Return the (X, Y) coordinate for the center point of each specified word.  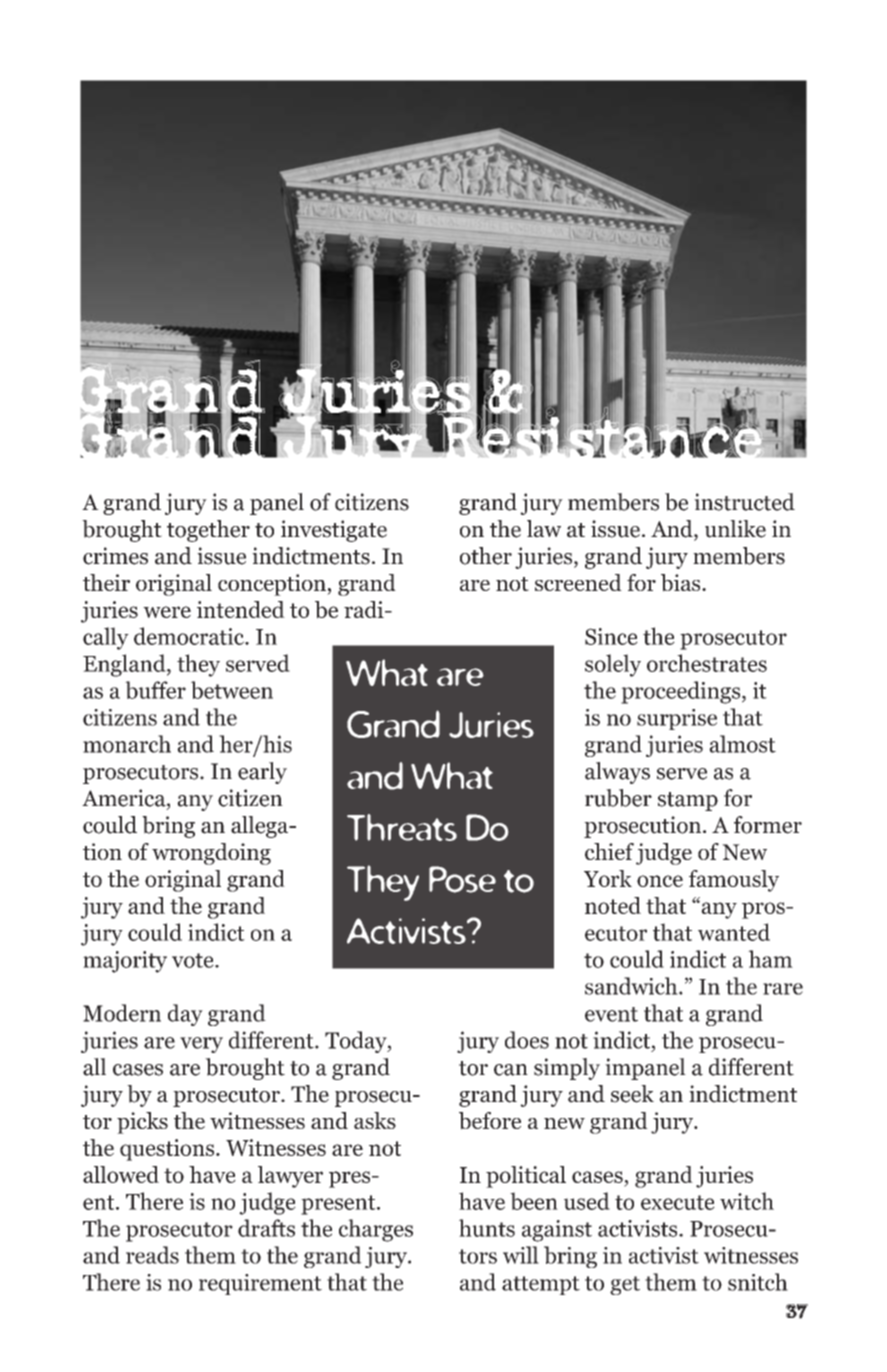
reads (152, 1255)
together (208, 531)
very (201, 1045)
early (262, 773)
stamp (688, 801)
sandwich (632, 986)
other (486, 556)
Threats (402, 827)
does (527, 1040)
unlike (735, 529)
